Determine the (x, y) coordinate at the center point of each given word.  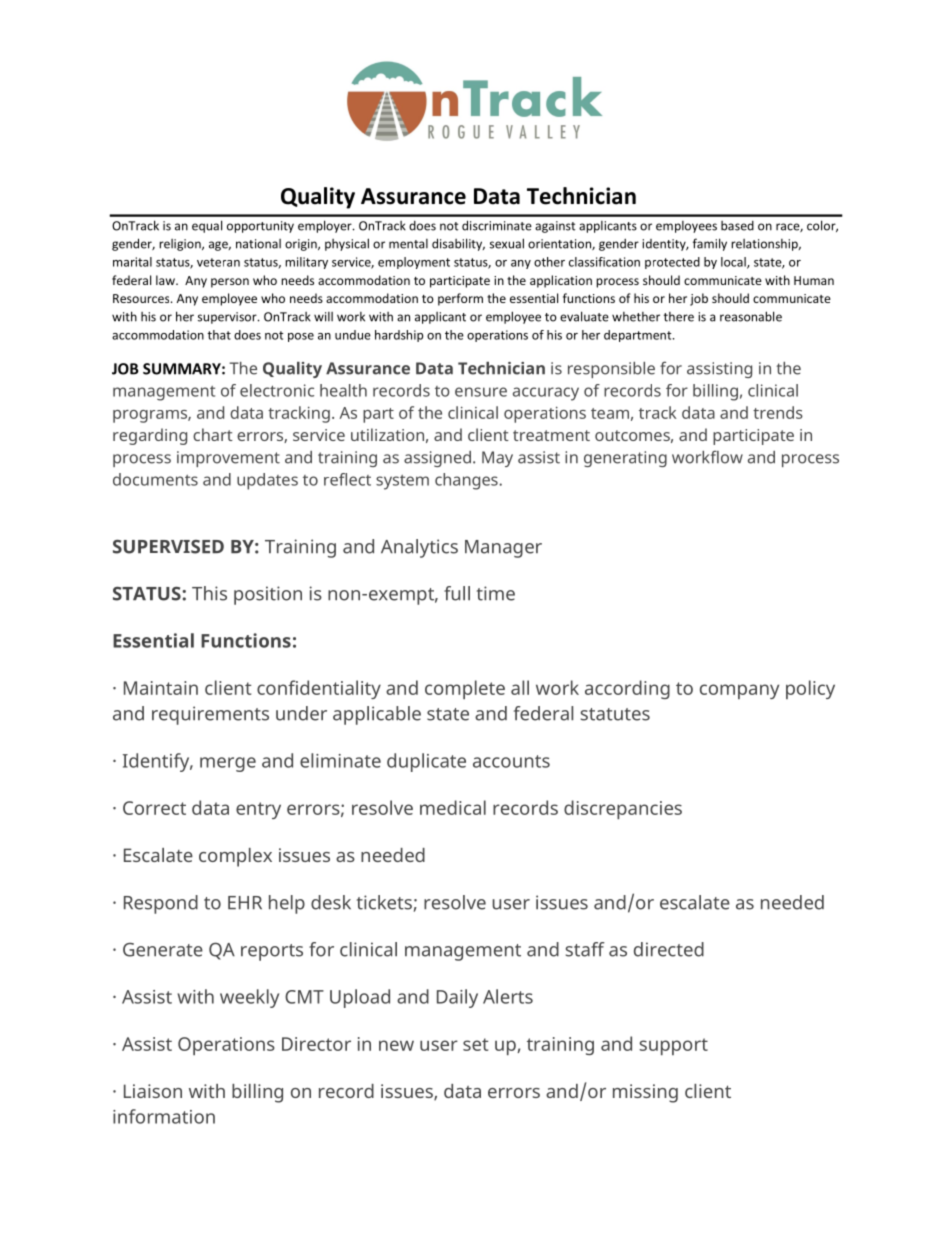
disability (458, 244)
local (734, 263)
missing (645, 1093)
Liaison (153, 1091)
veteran (218, 262)
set (475, 1044)
